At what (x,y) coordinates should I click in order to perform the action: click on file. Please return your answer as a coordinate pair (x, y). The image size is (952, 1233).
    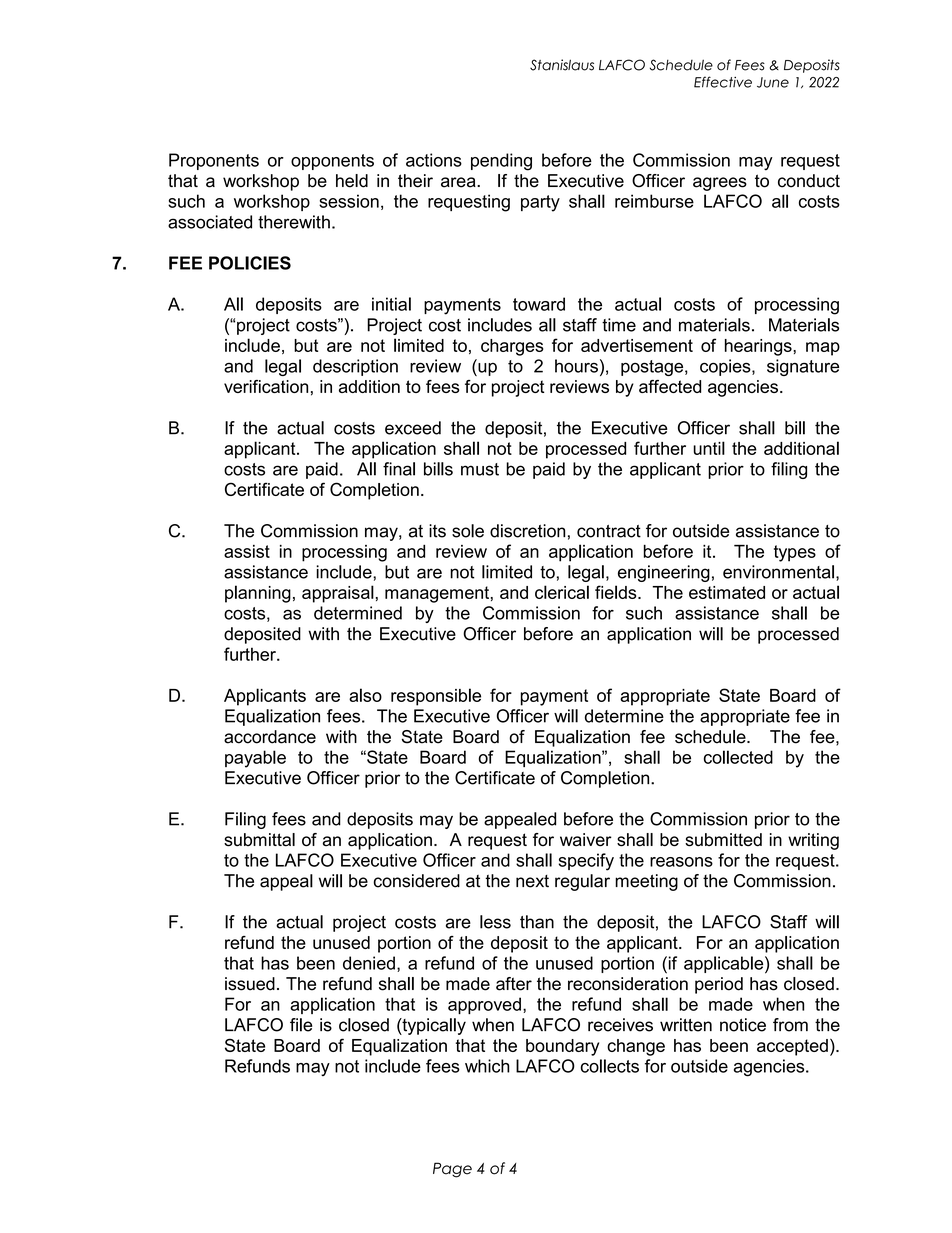
    Looking at the image, I should click on (301, 1025).
